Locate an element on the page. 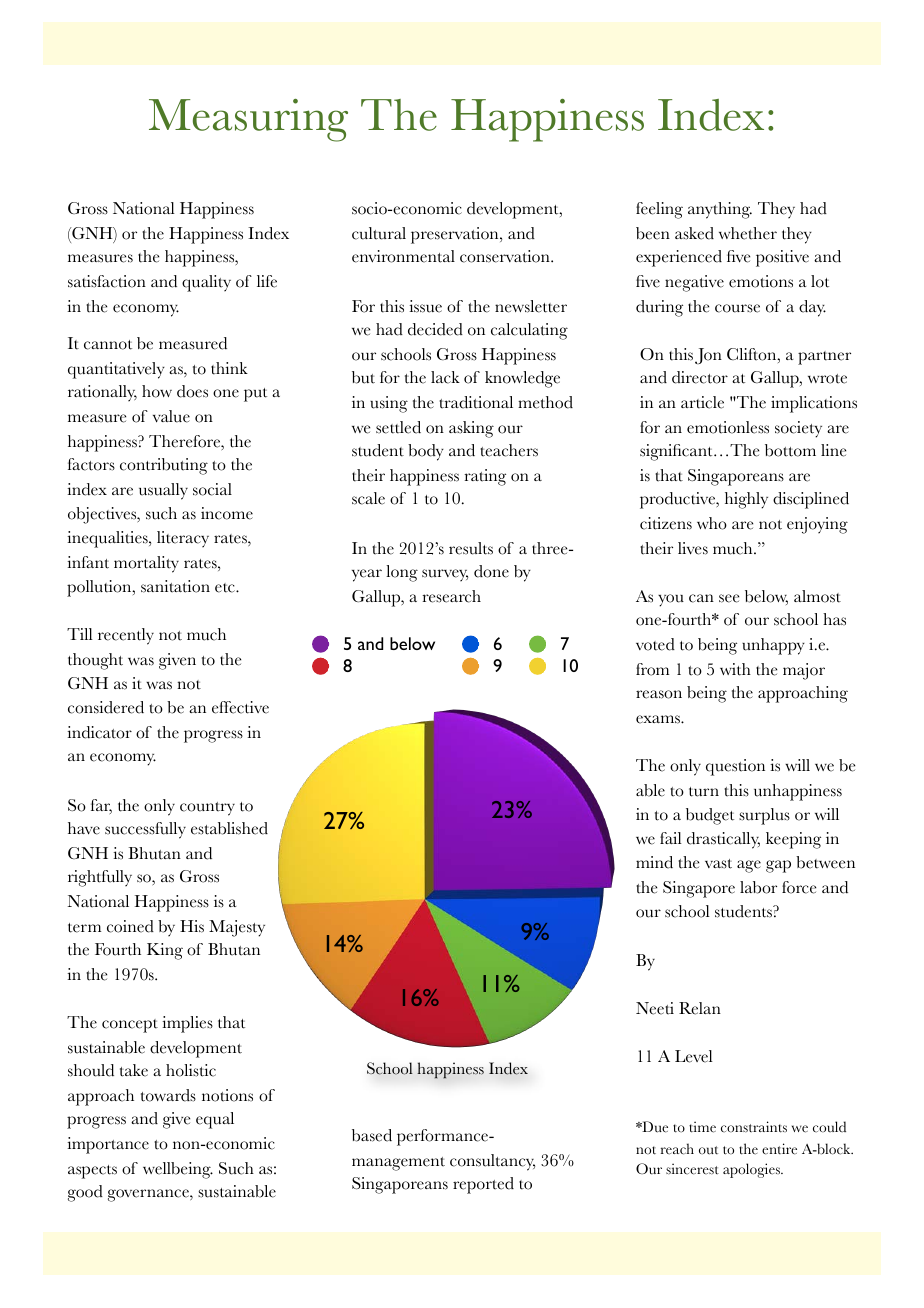  anything is located at coordinates (720, 210).
